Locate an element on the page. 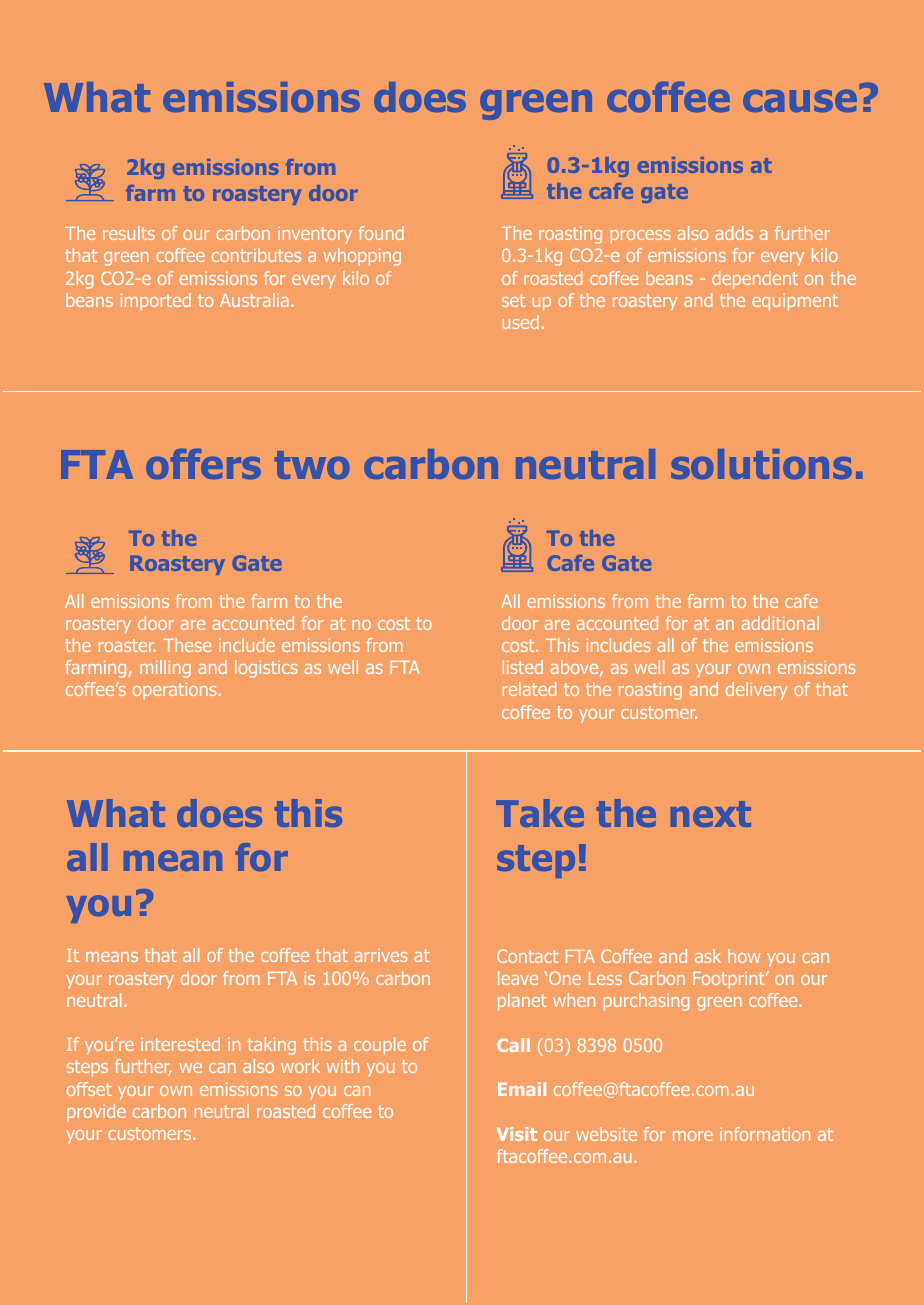  more is located at coordinates (693, 1136).
